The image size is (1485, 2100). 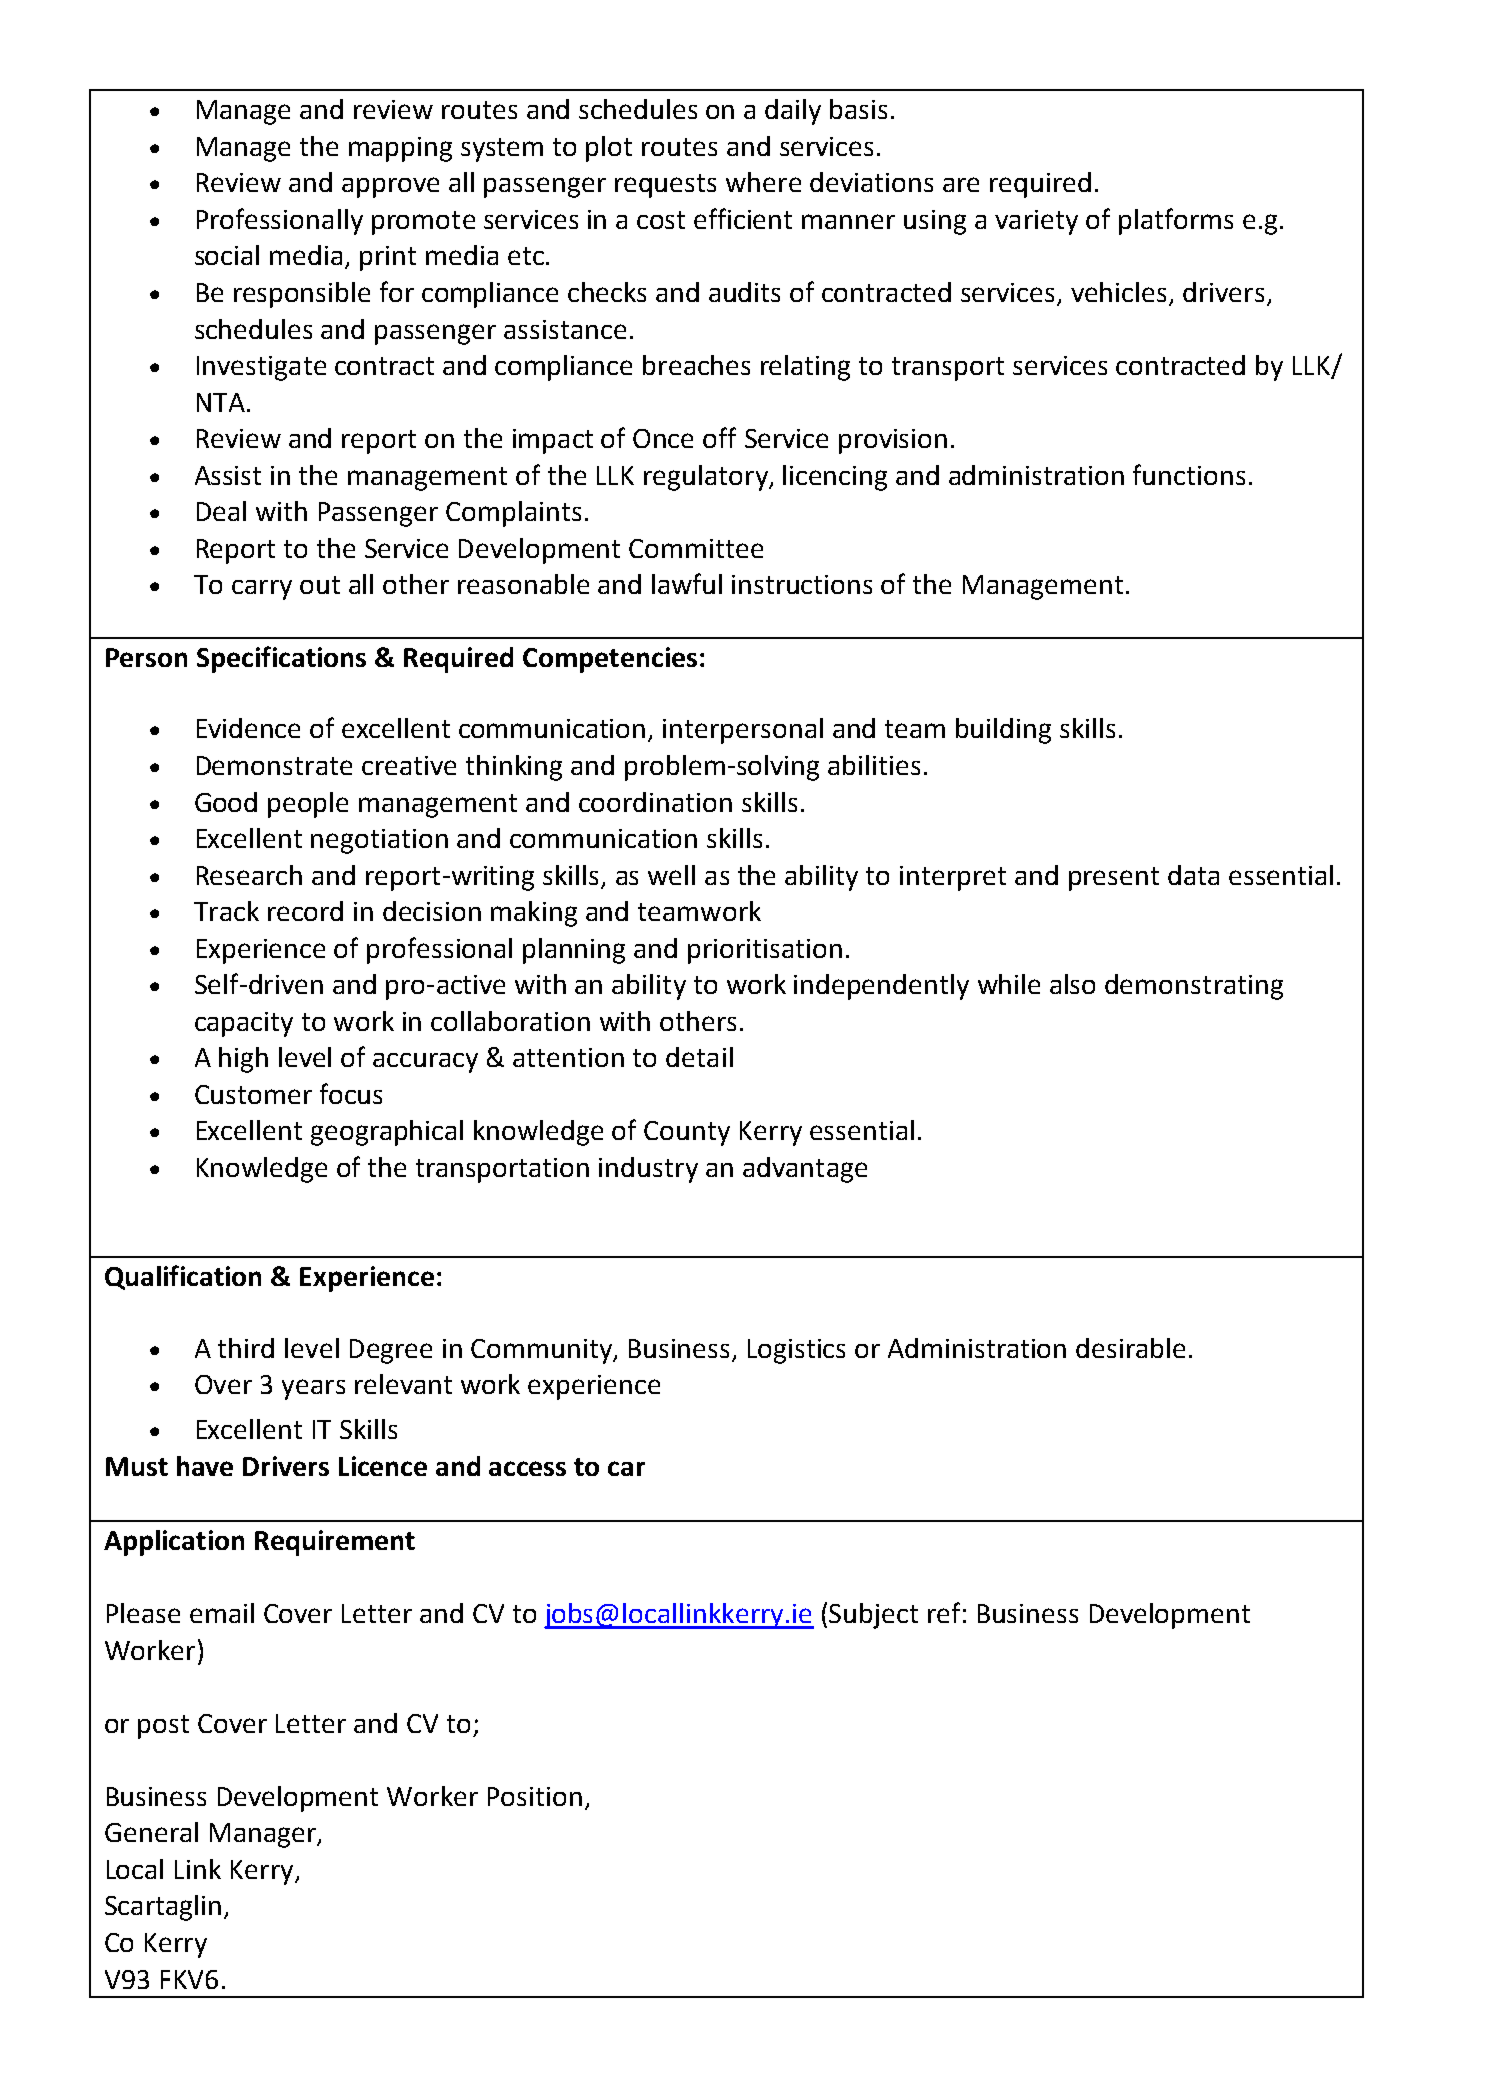 I want to click on post, so click(x=163, y=1727).
